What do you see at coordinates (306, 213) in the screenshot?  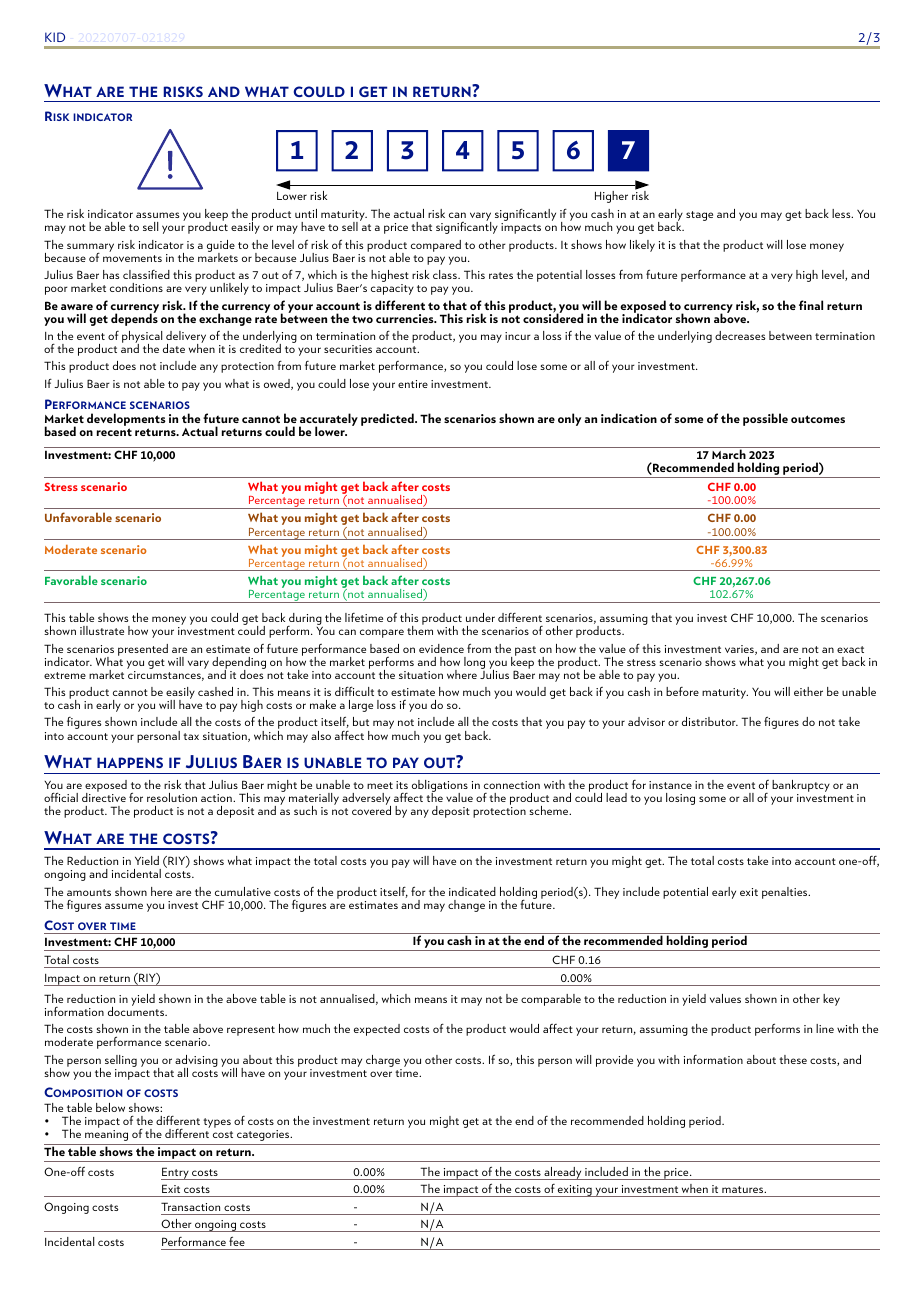 I see `until` at bounding box center [306, 213].
